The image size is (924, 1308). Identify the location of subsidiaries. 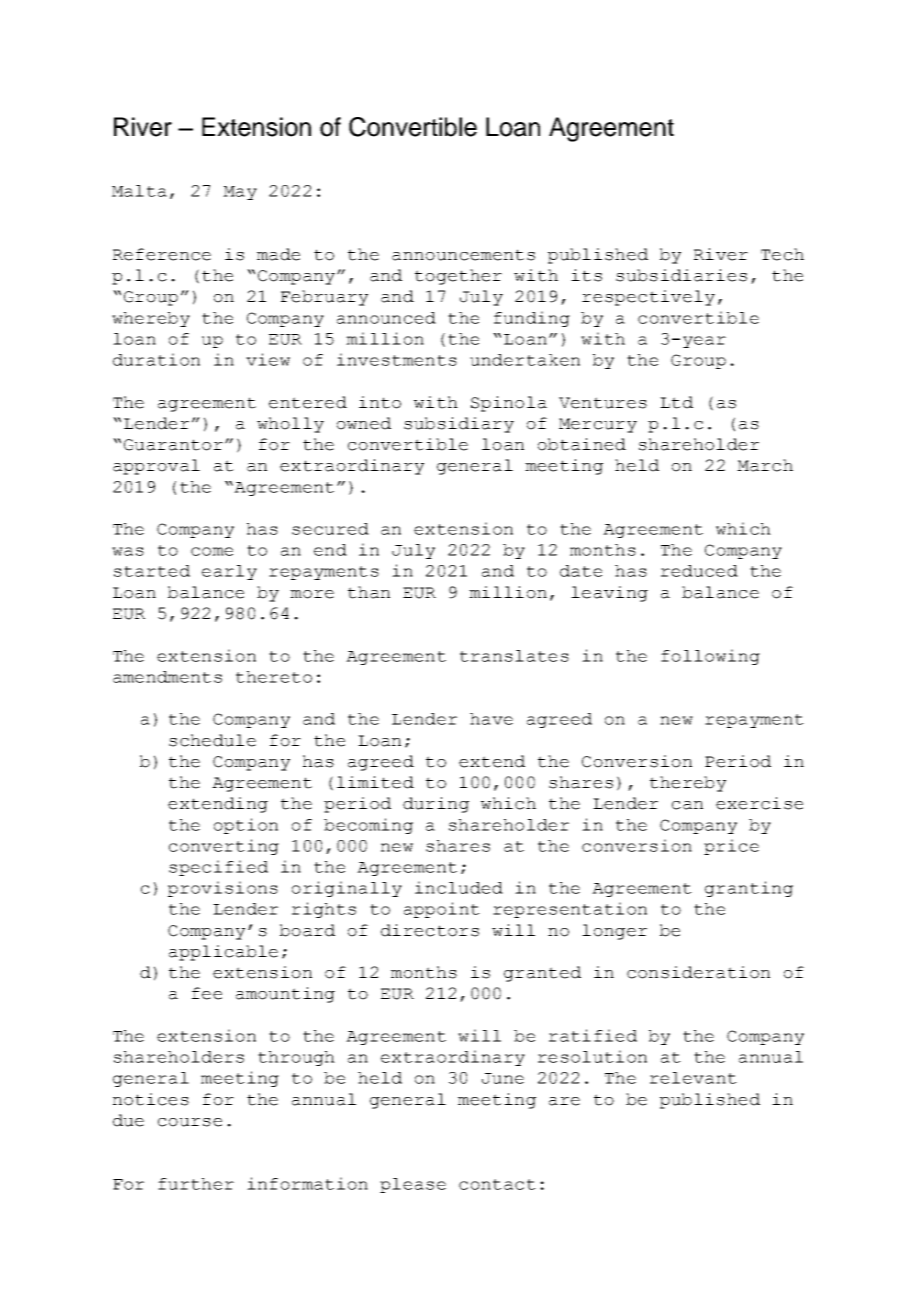
(681, 275).
